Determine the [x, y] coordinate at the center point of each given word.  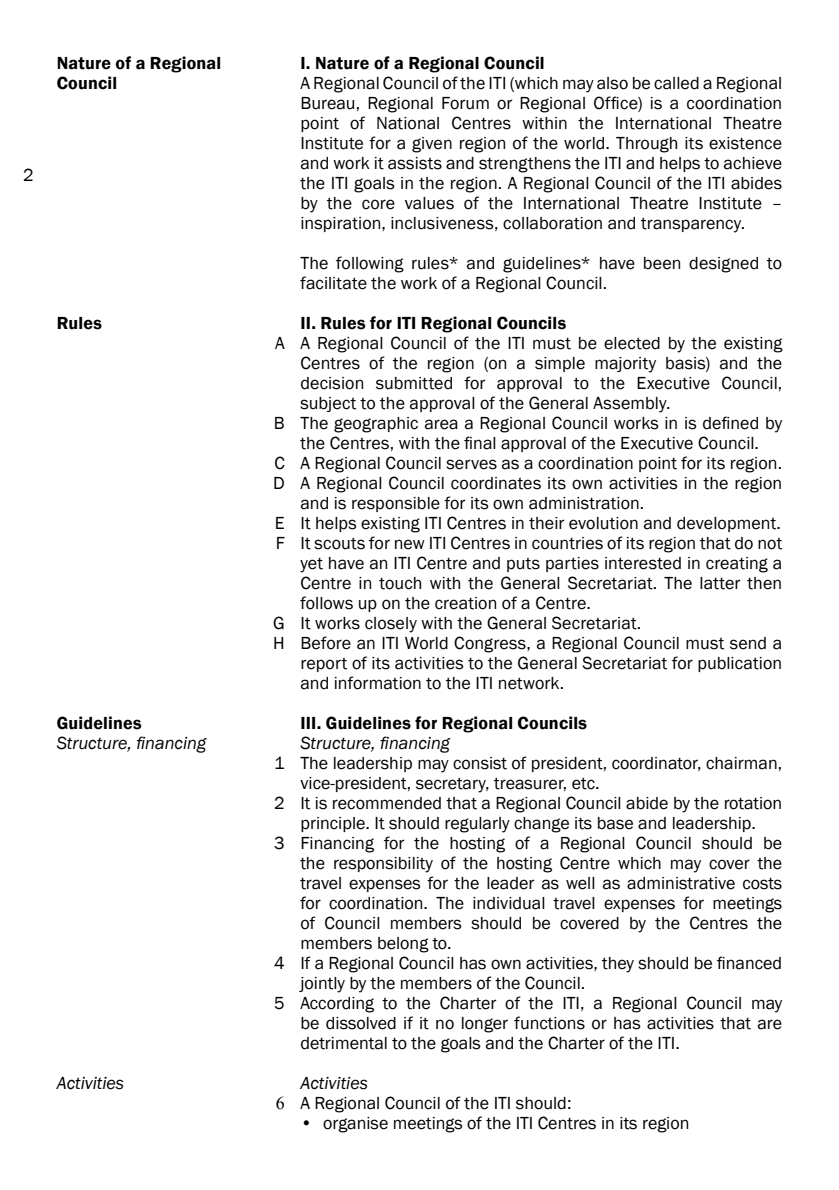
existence [745, 143]
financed [749, 963]
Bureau [327, 103]
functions [549, 1023]
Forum [465, 103]
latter [720, 583]
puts [523, 565]
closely [391, 625]
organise [355, 1125]
